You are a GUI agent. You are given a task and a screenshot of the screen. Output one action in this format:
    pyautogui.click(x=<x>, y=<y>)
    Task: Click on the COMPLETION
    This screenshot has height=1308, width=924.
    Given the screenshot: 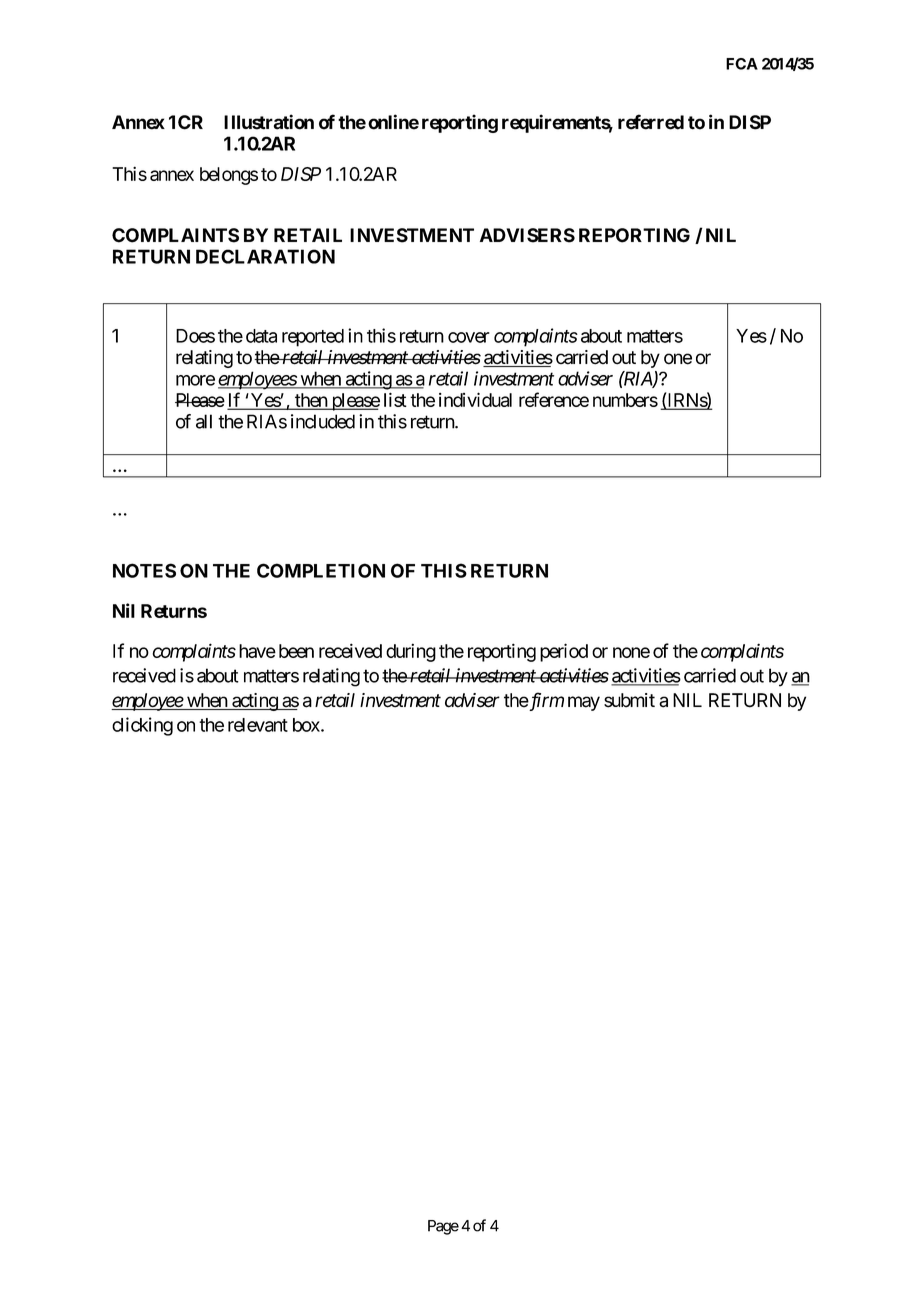 What is the action you would take?
    pyautogui.click(x=321, y=570)
